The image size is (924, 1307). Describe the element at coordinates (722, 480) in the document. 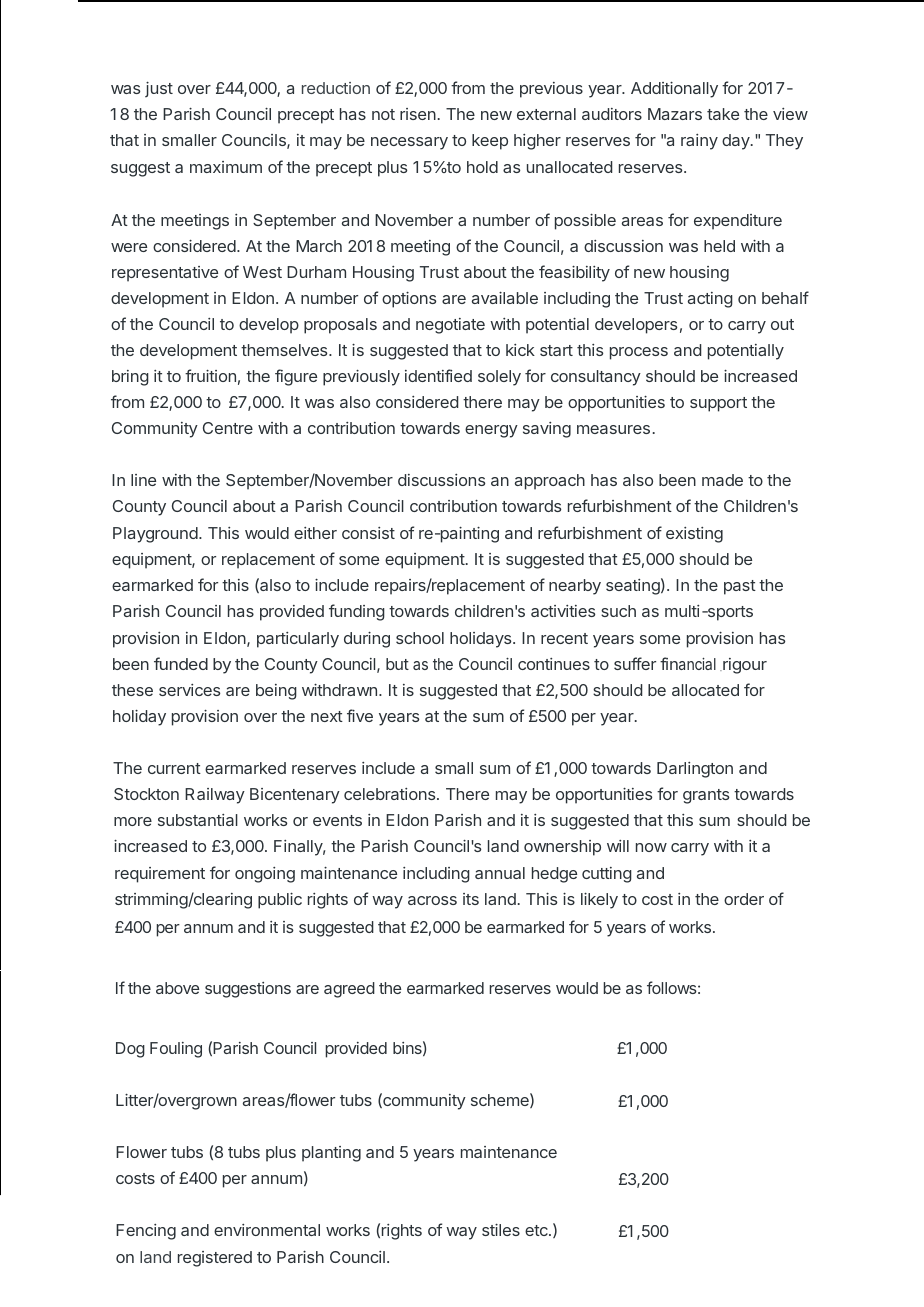

I see `made` at that location.
